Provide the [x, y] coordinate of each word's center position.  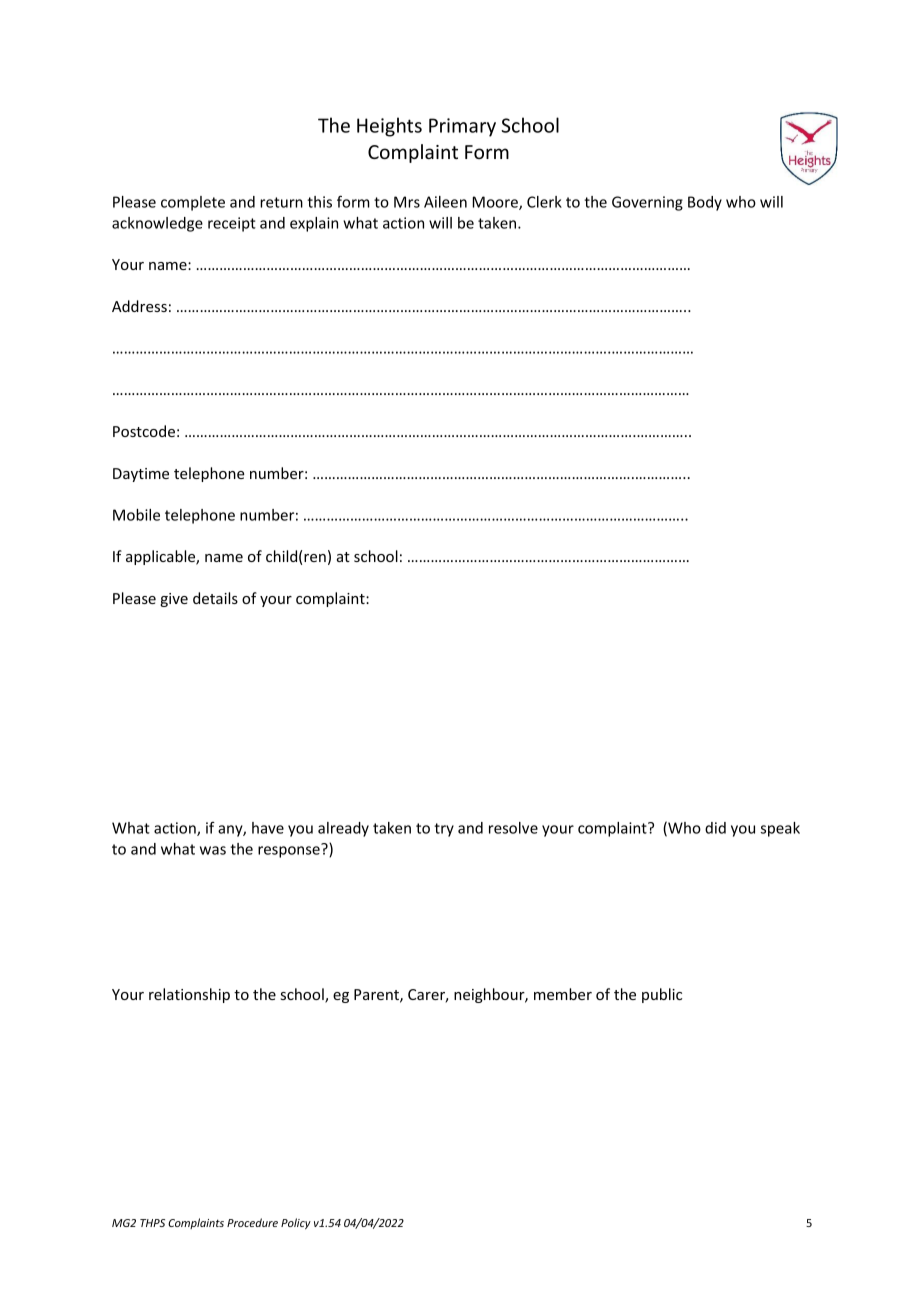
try [444, 830]
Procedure [252, 1222]
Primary [462, 127]
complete [193, 203]
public [662, 995]
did [715, 828]
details [215, 598]
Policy [296, 1224]
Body [705, 203]
